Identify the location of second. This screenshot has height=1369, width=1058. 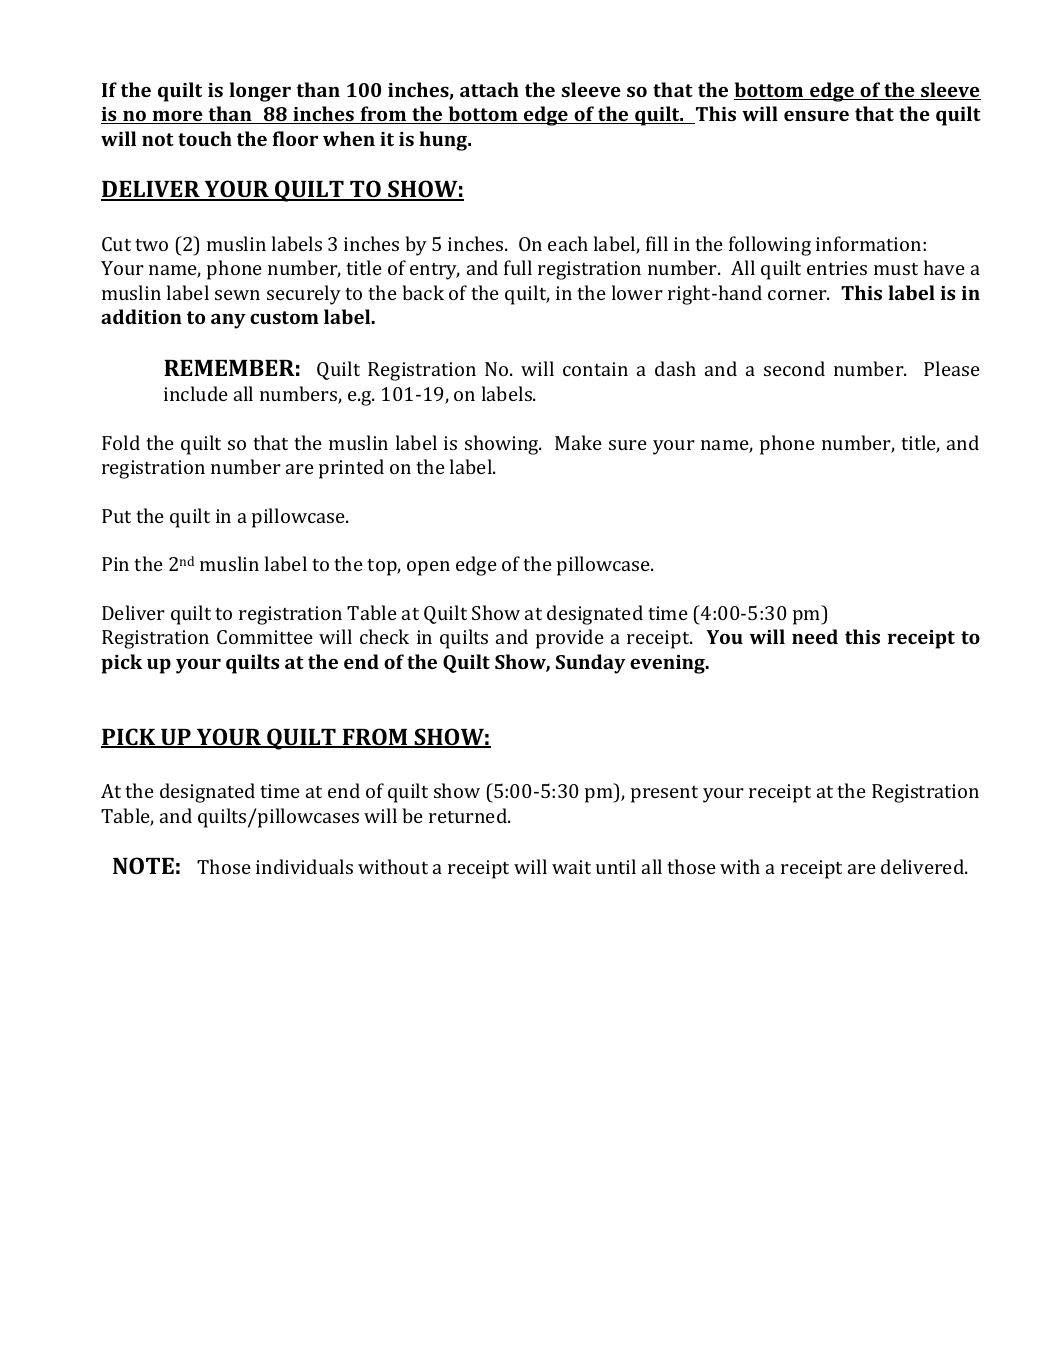
(794, 368).
